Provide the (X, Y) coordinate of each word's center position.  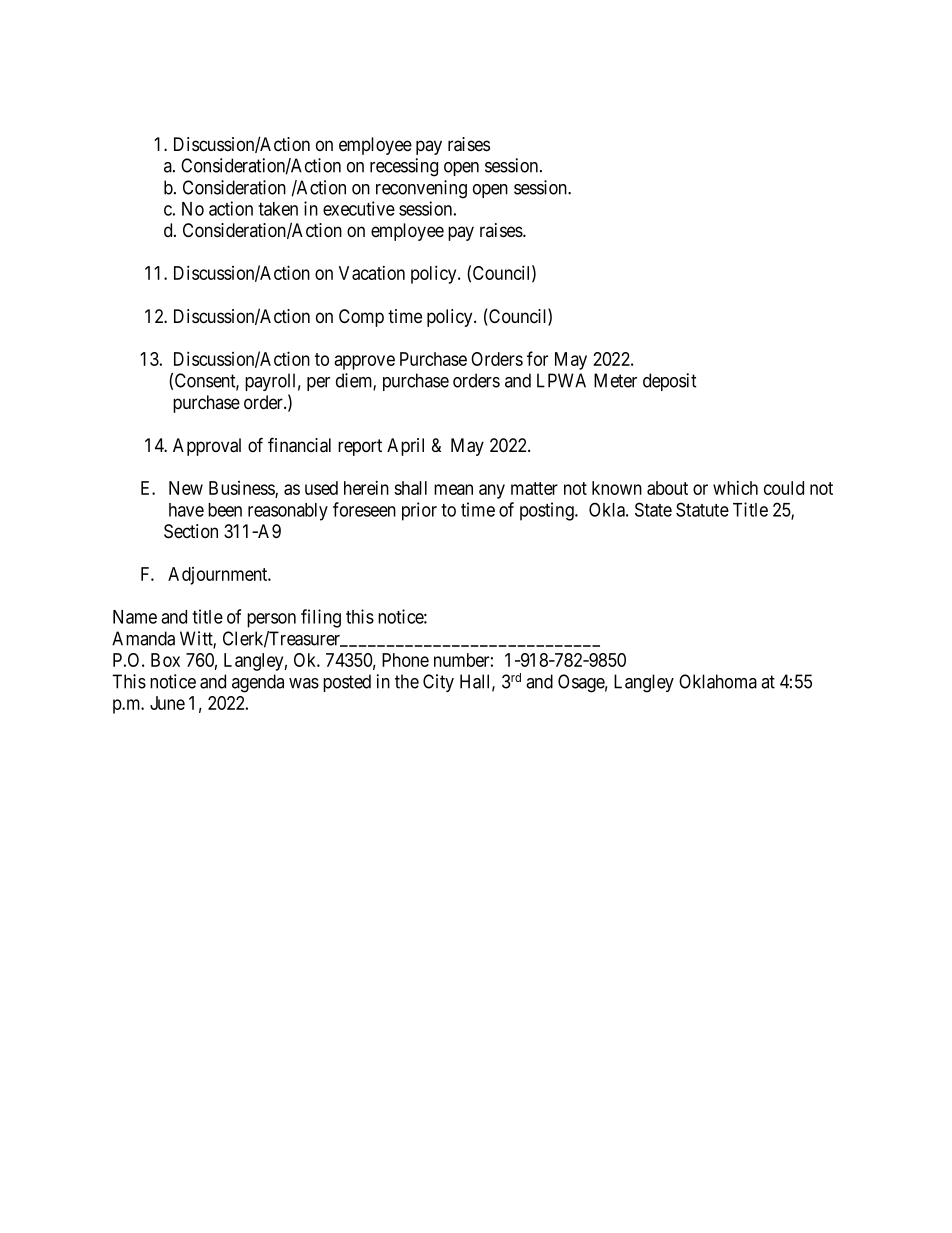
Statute (702, 509)
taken (278, 209)
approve (364, 362)
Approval (207, 447)
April (405, 447)
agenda (258, 683)
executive (359, 208)
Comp (361, 318)
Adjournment (219, 576)
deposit (670, 382)
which (735, 488)
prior (419, 511)
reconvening (421, 189)
